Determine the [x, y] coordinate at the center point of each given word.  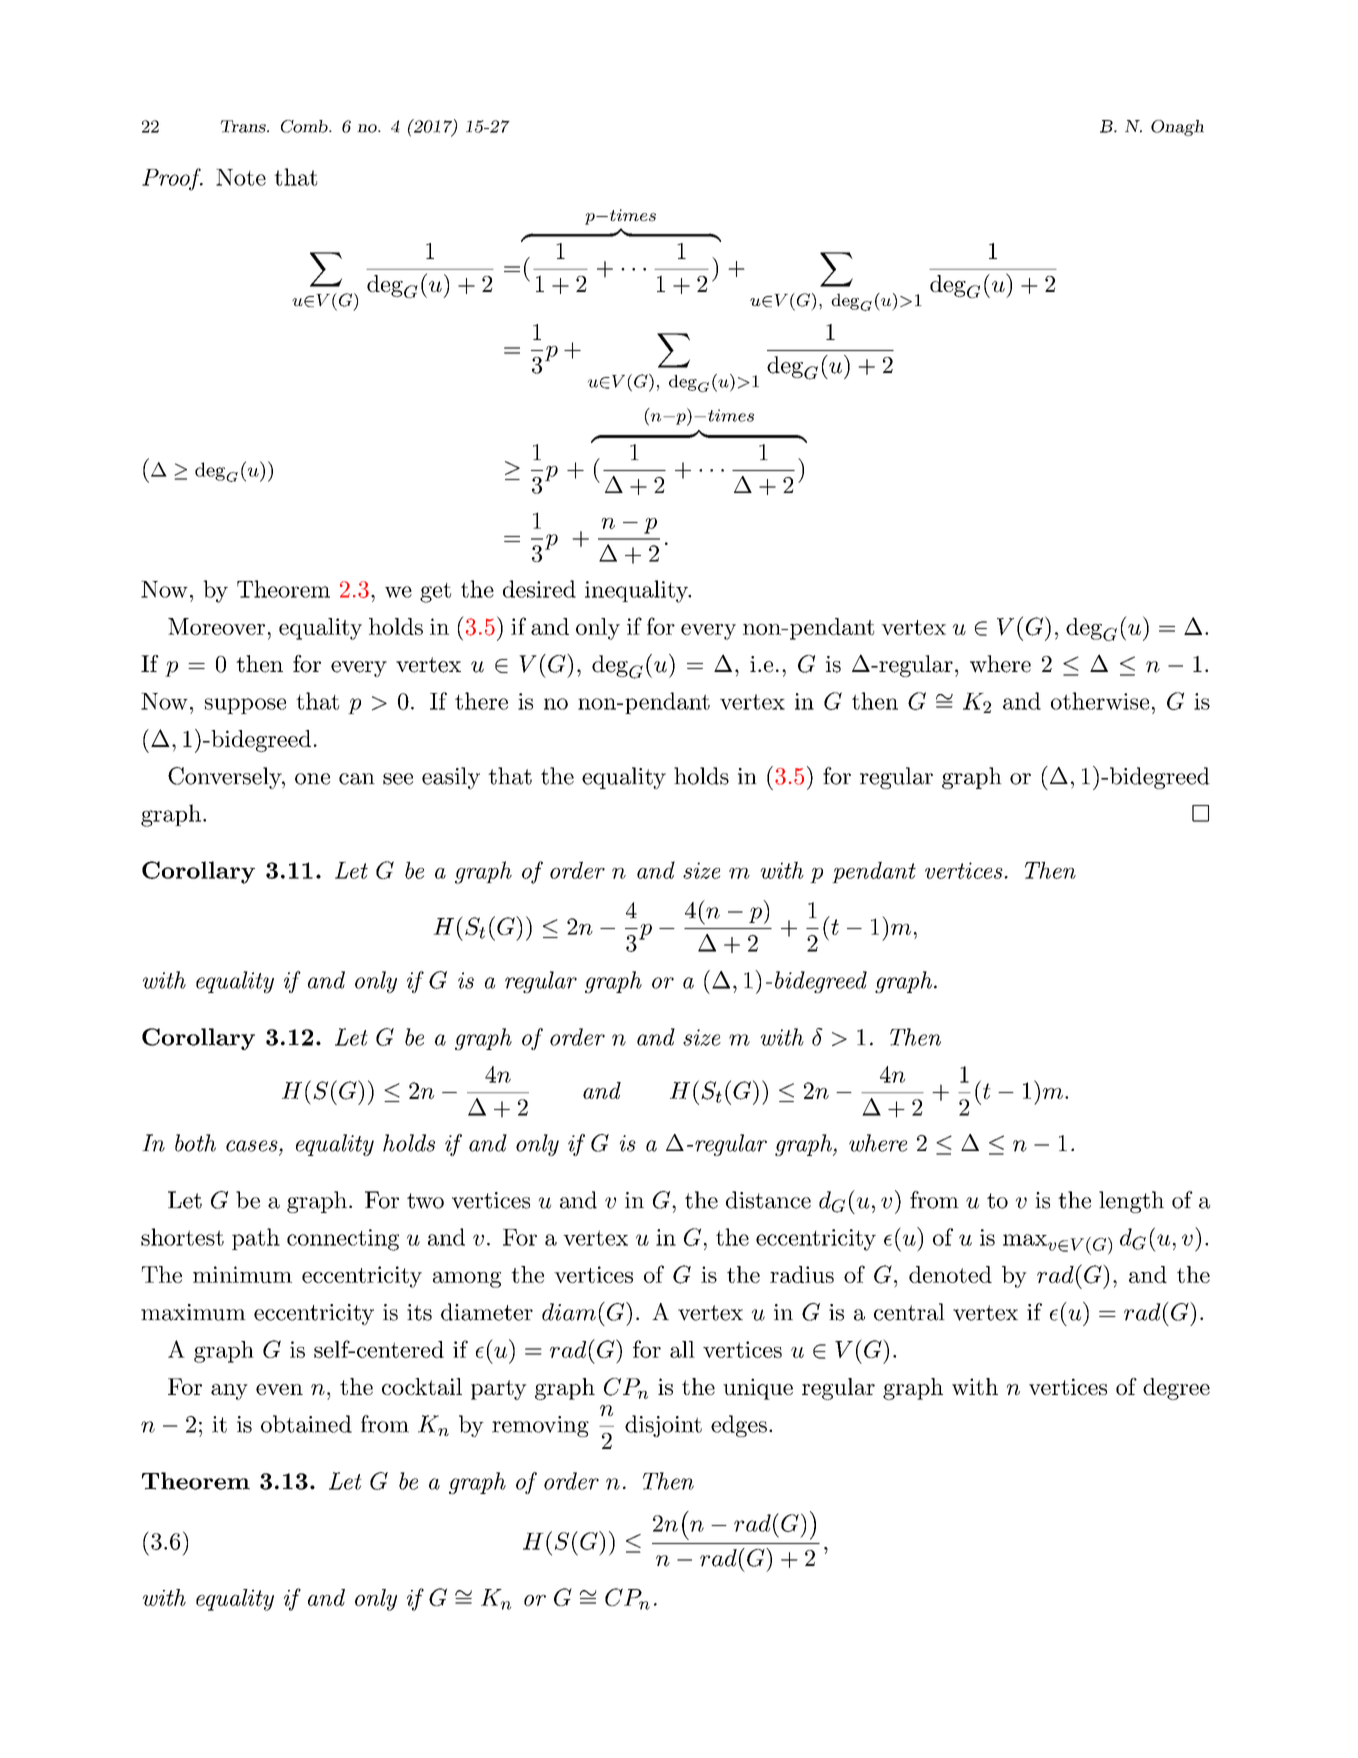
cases [253, 1146]
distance [768, 1200]
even [279, 1389]
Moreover [216, 626]
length [1131, 1202]
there [481, 701]
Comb [305, 126]
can [357, 779]
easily [451, 778]
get [435, 592]
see [398, 779]
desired [539, 589]
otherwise [1100, 701]
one [312, 779]
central [909, 1312]
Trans [244, 126]
